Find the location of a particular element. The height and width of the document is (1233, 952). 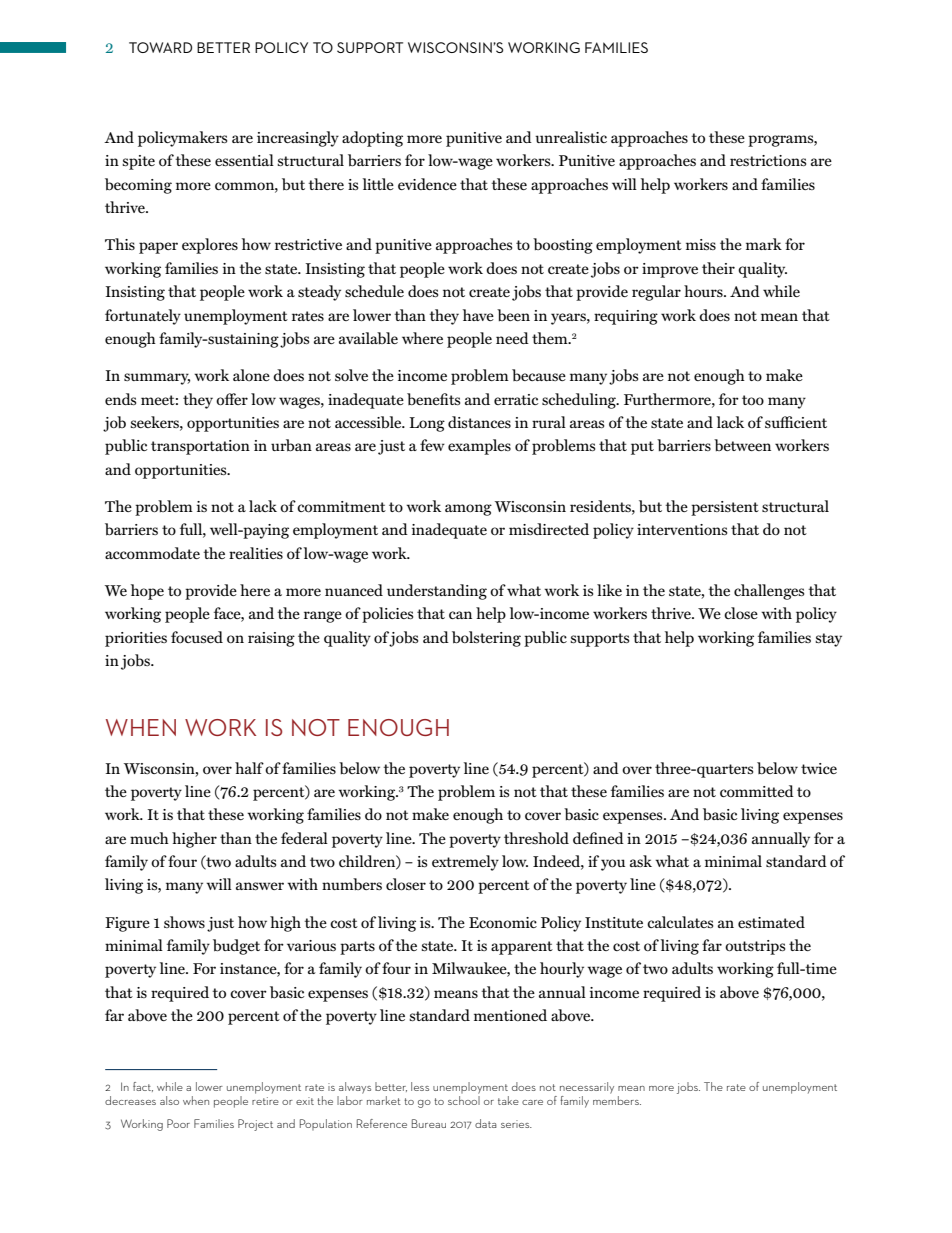

hope is located at coordinates (147, 592).
